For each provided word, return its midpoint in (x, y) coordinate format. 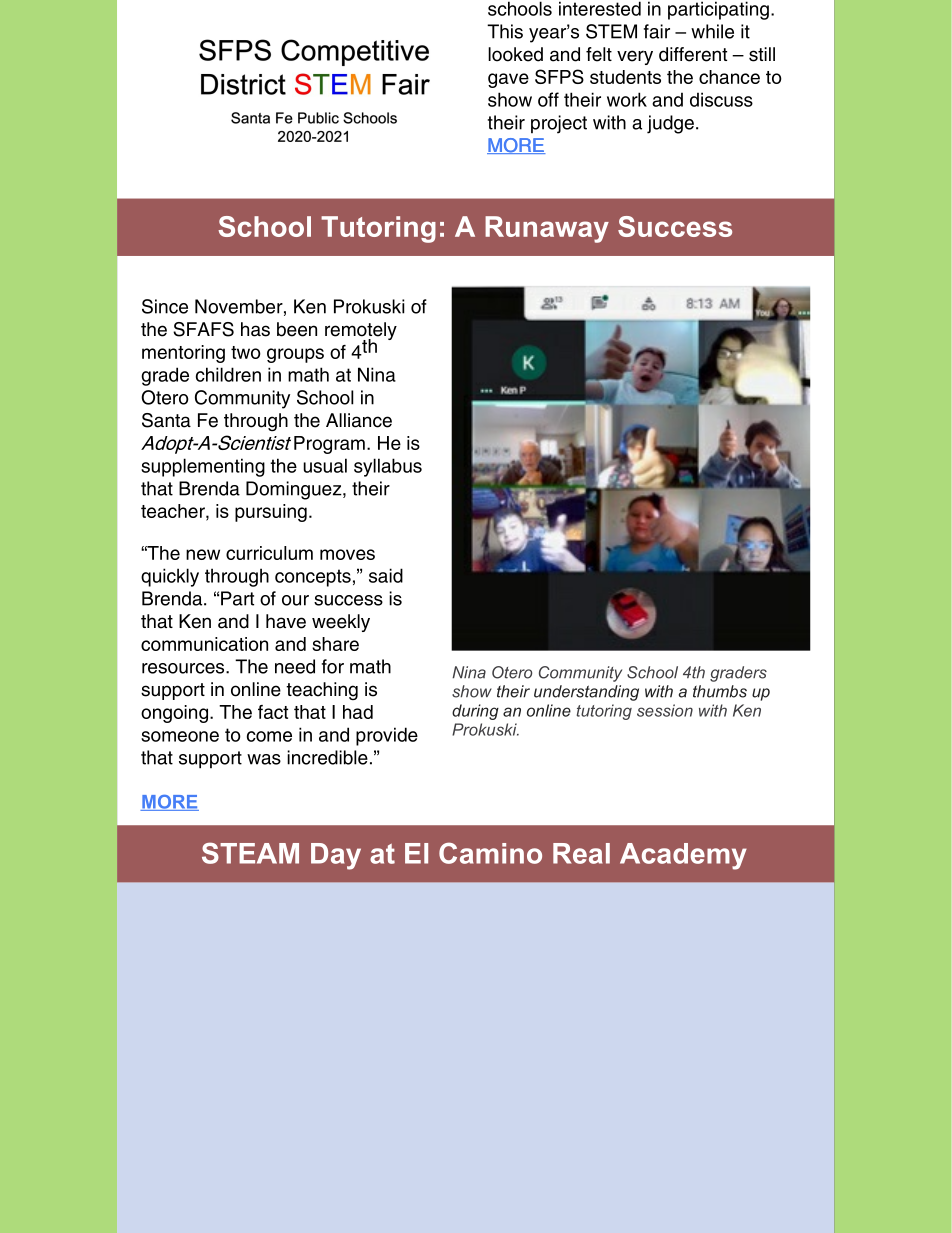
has (255, 329)
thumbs (720, 691)
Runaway (547, 229)
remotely (361, 332)
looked (515, 54)
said (386, 575)
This (505, 31)
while (712, 31)
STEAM (250, 853)
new (203, 554)
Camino (490, 853)
